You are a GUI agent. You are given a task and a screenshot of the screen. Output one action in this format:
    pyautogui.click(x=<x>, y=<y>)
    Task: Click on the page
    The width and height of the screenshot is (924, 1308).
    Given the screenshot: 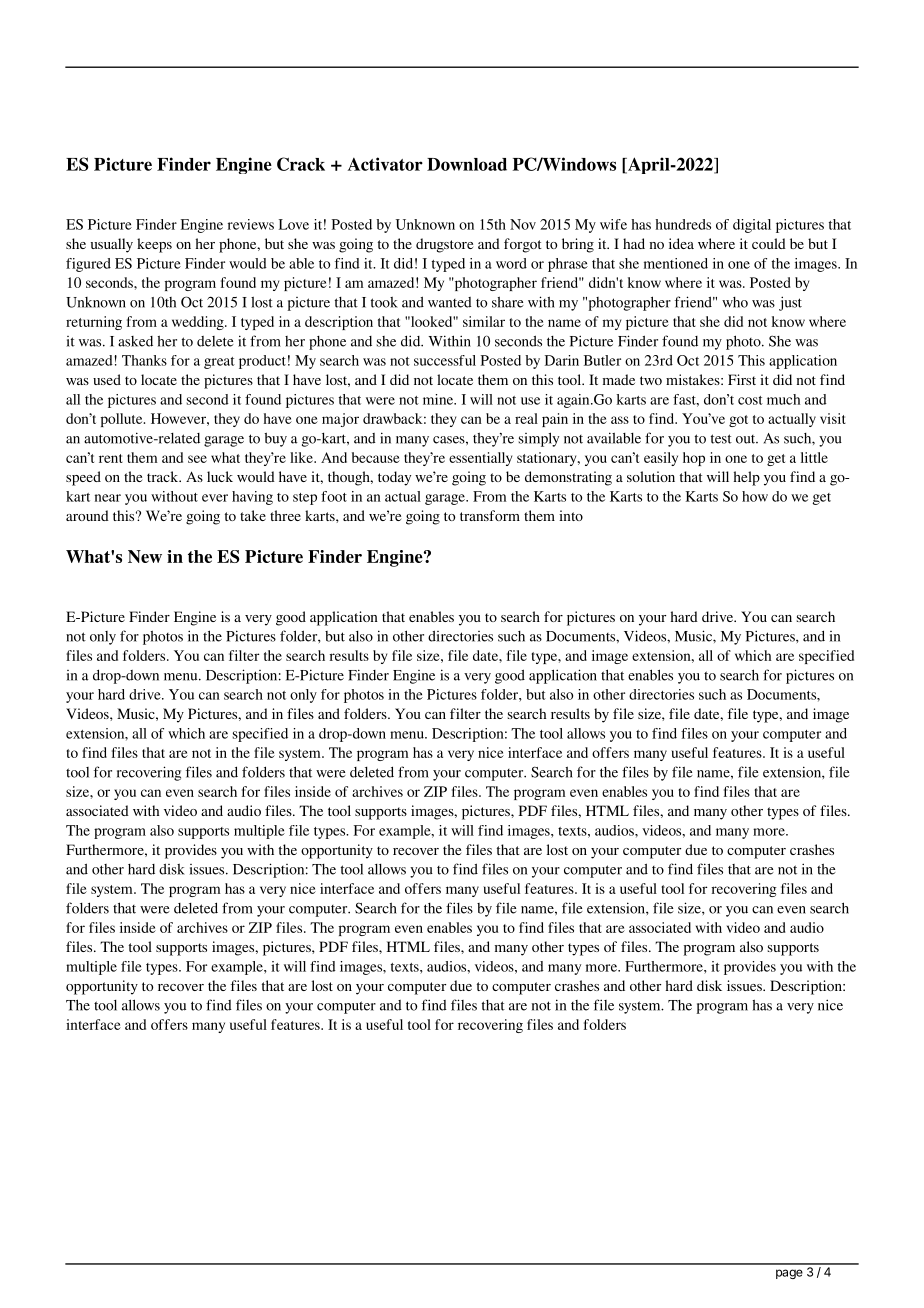 What is the action you would take?
    pyautogui.click(x=789, y=1274)
